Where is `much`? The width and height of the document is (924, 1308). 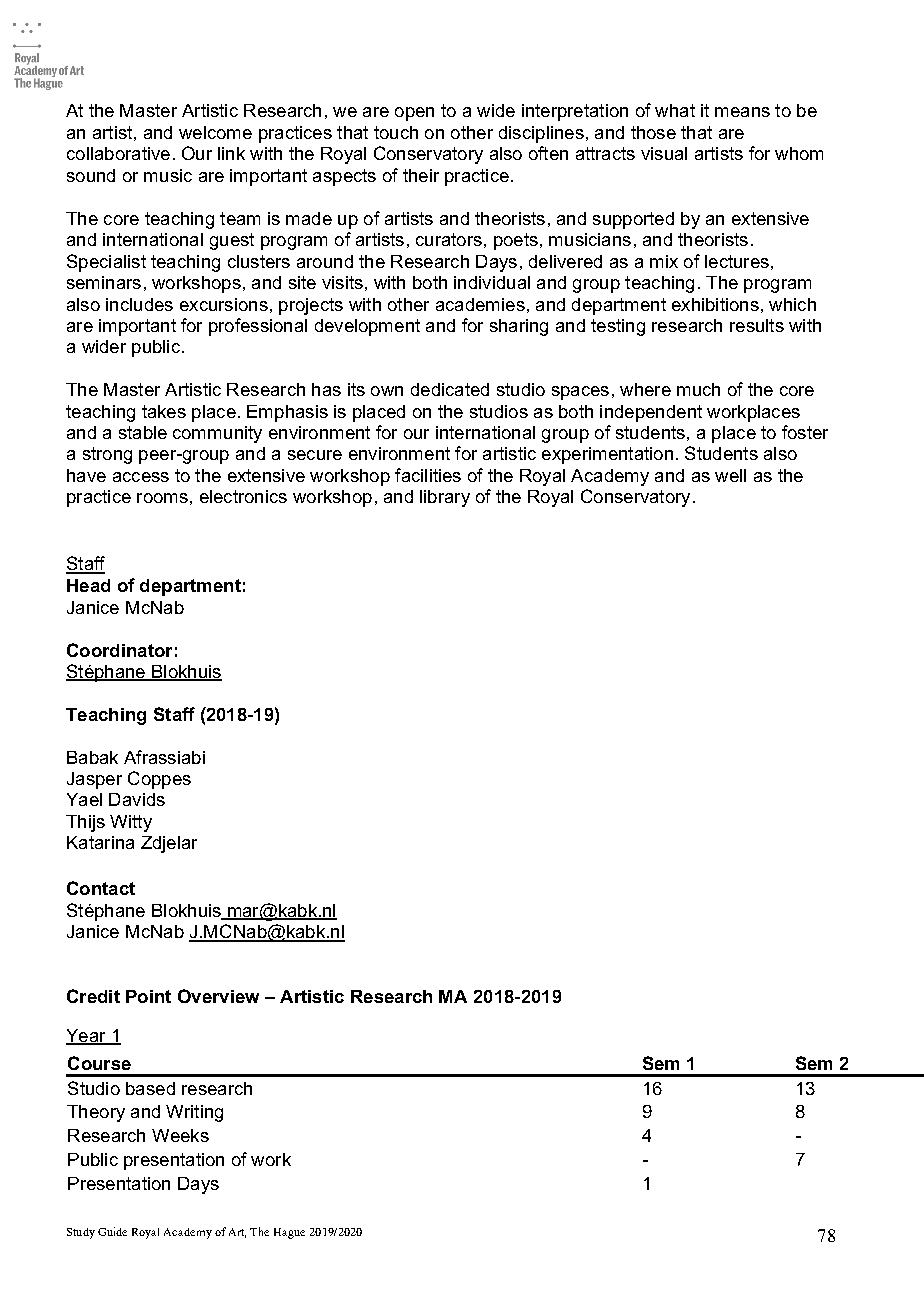 much is located at coordinates (698, 389).
